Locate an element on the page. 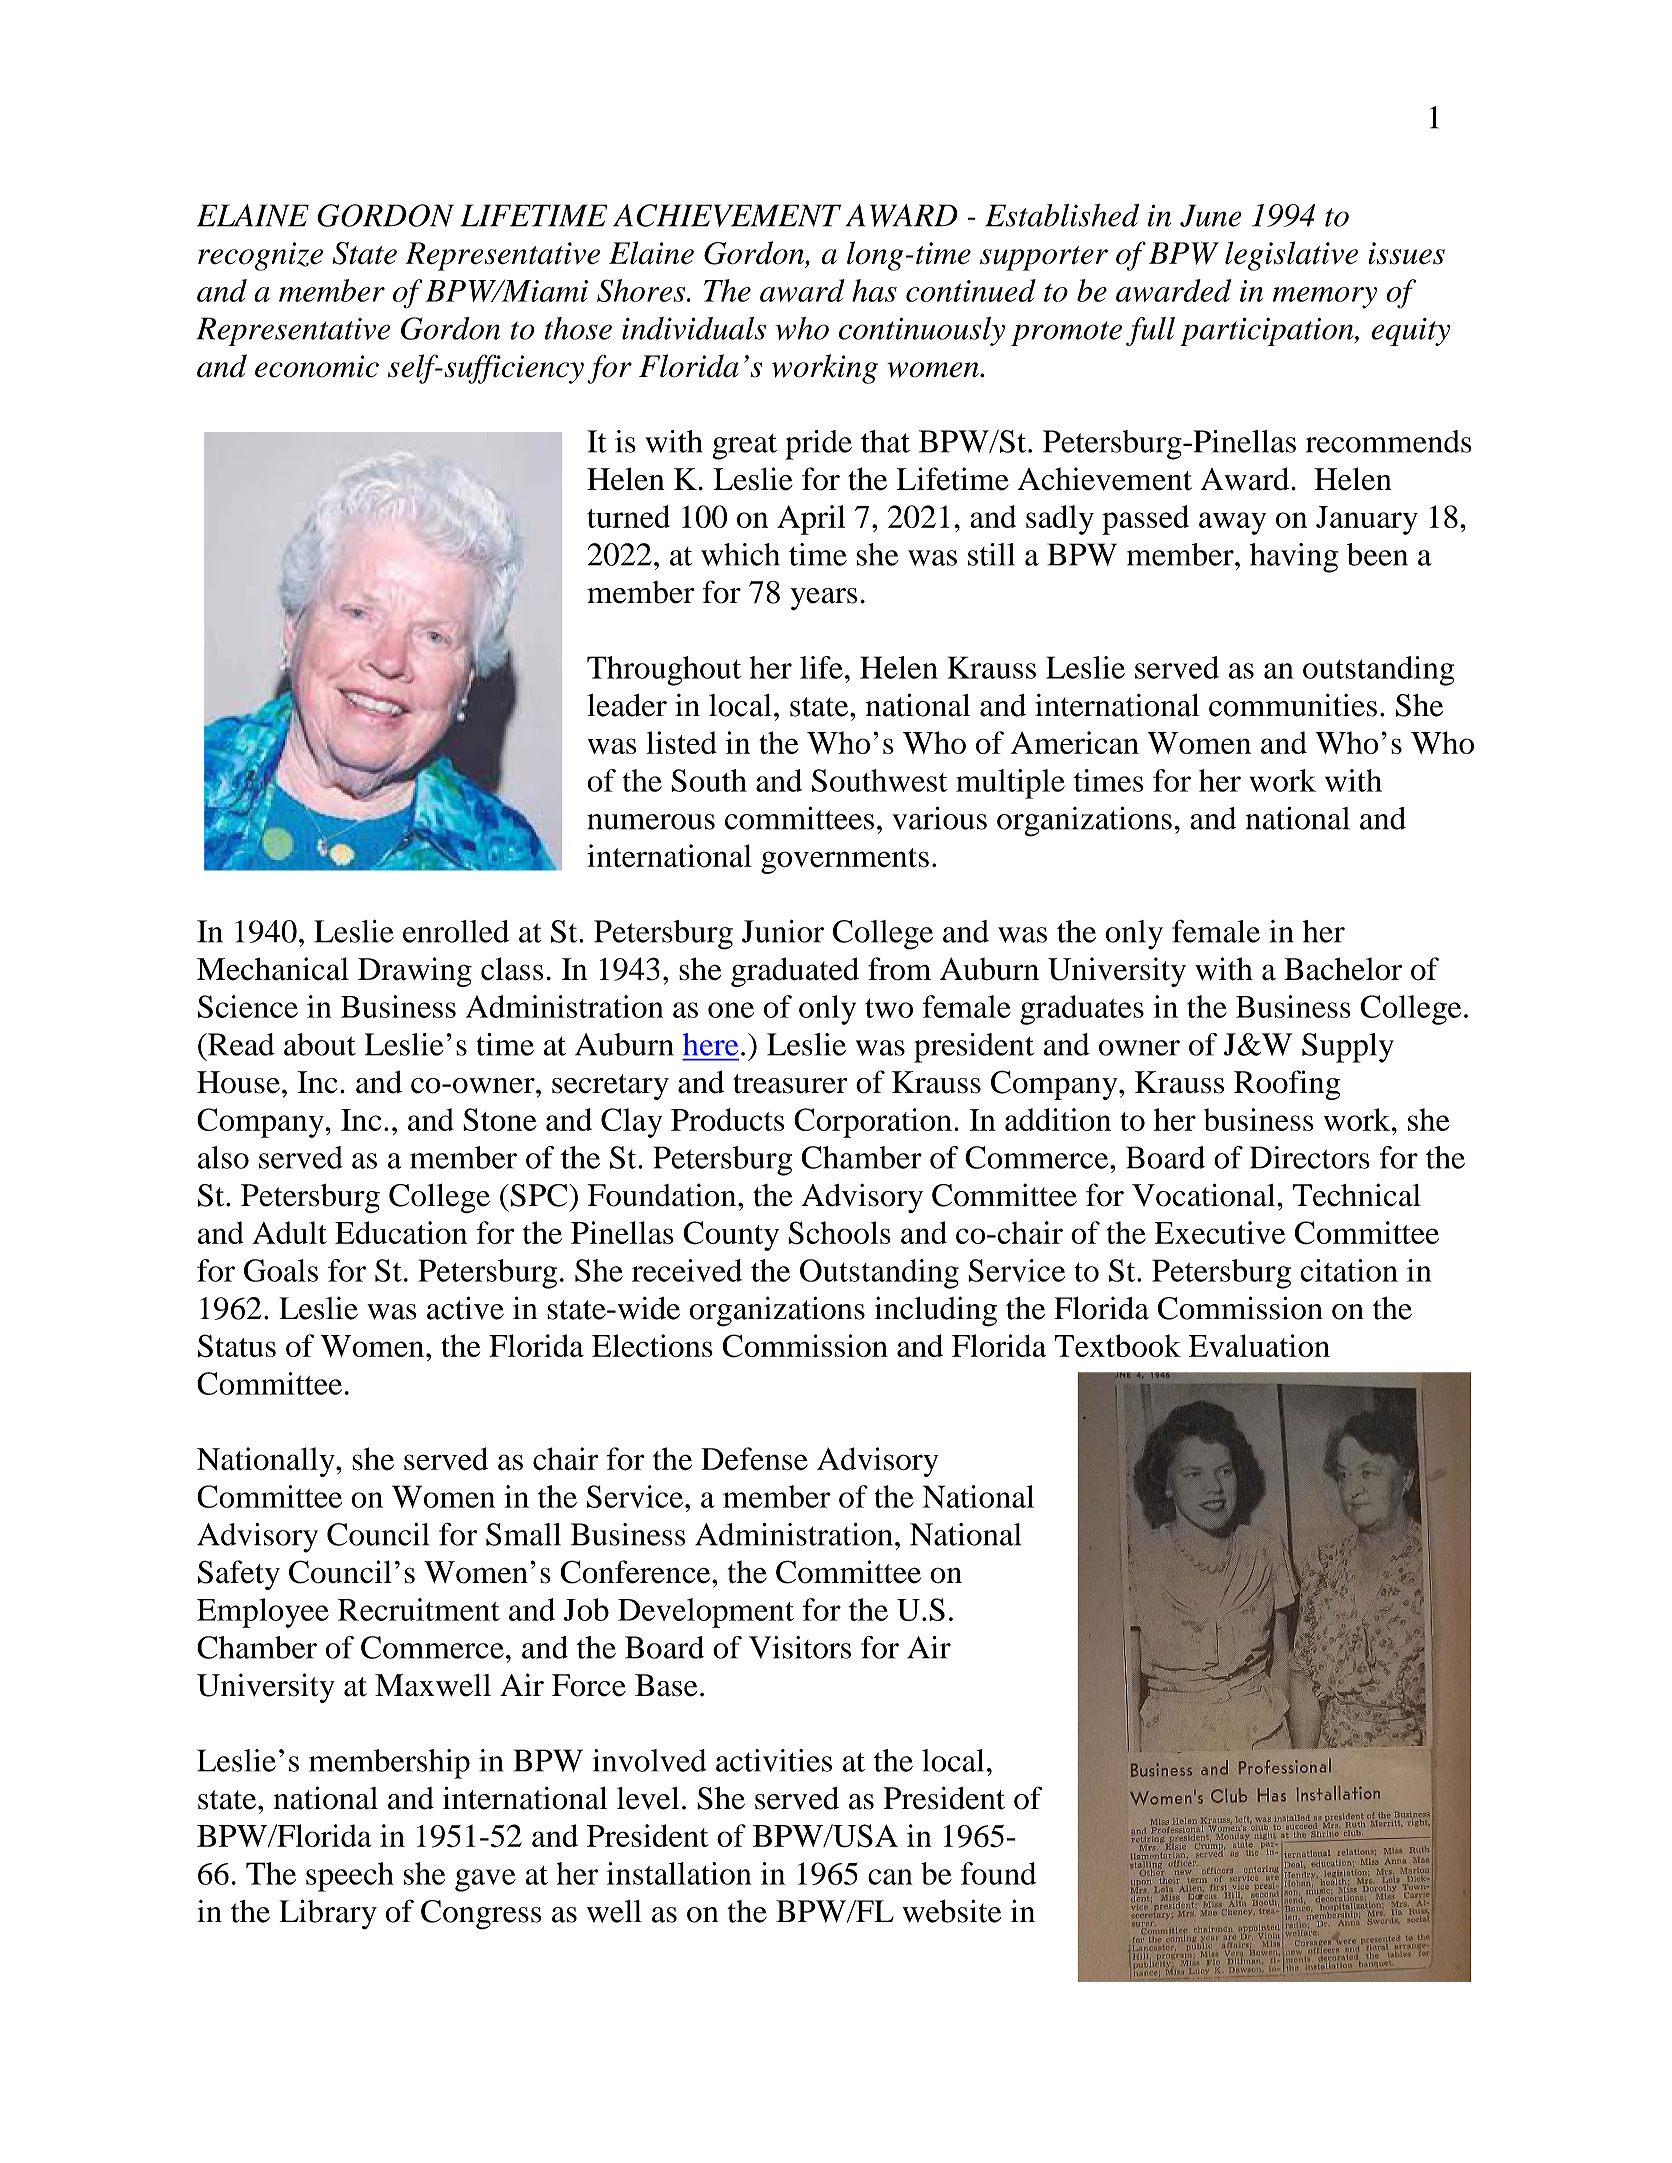 Image resolution: width=1672 pixels, height=2163 pixels. recognize is located at coordinates (260, 256).
